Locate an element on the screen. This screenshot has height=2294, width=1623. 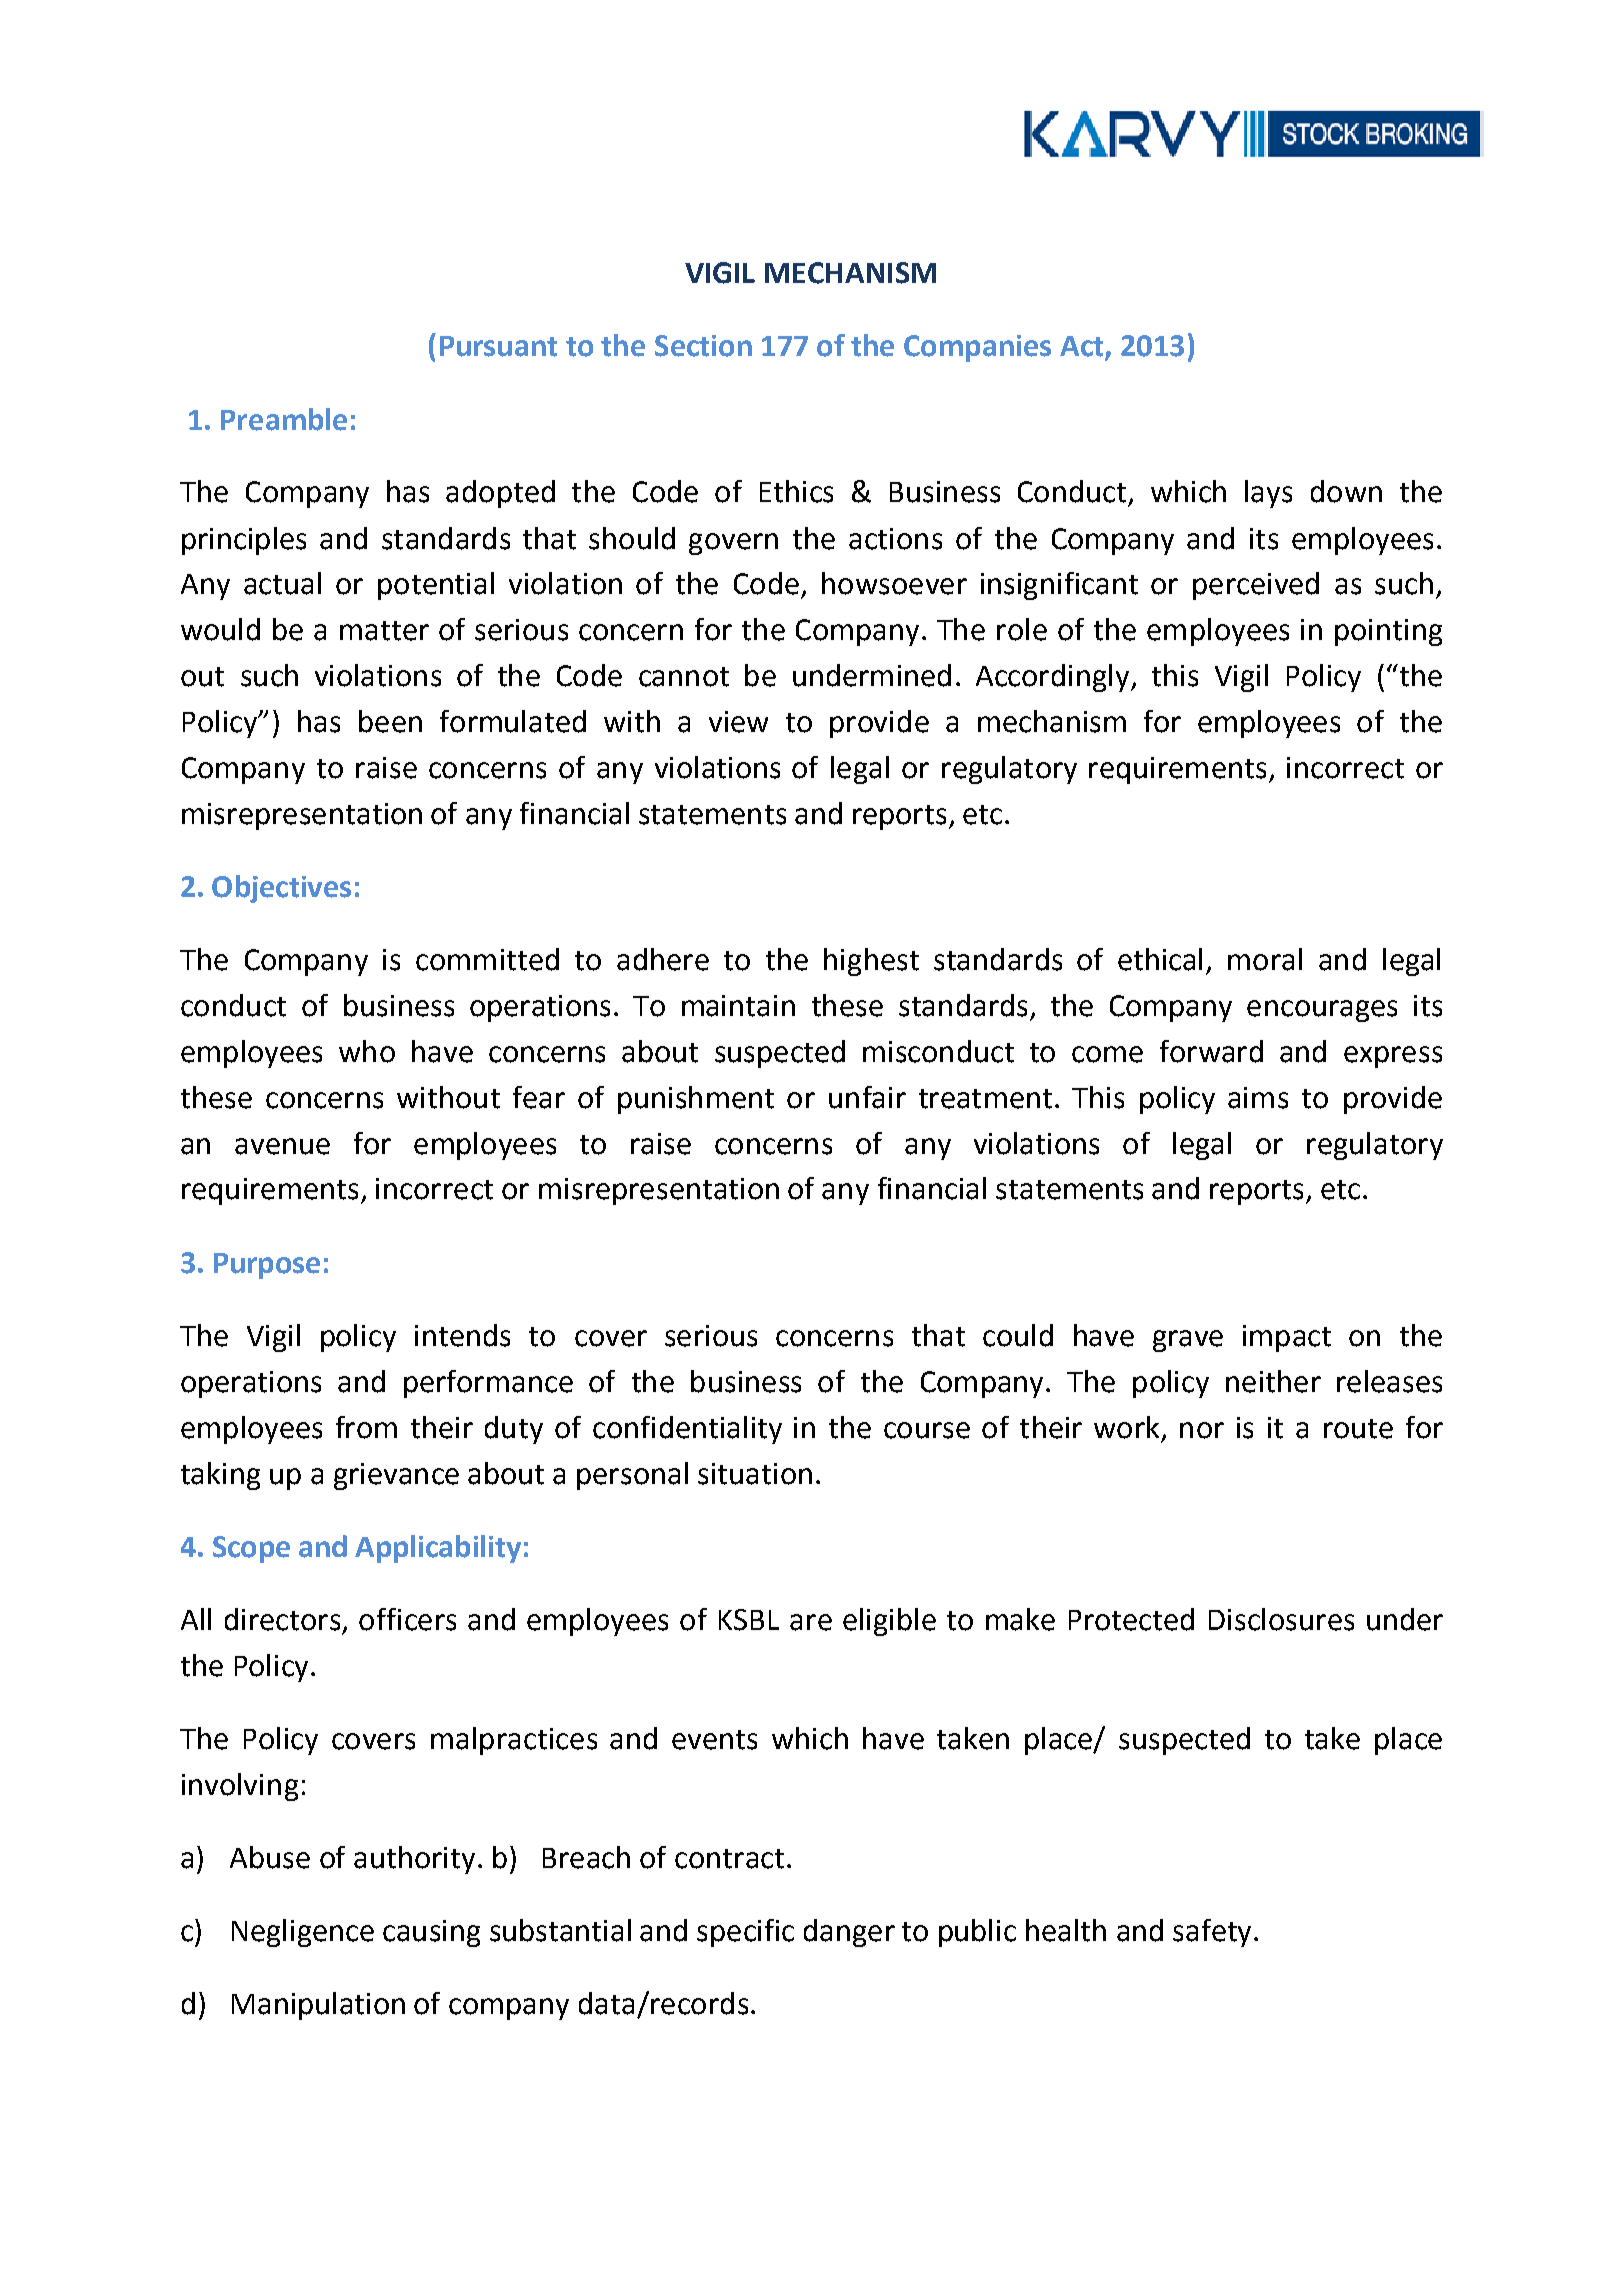
avenue is located at coordinates (282, 1146).
